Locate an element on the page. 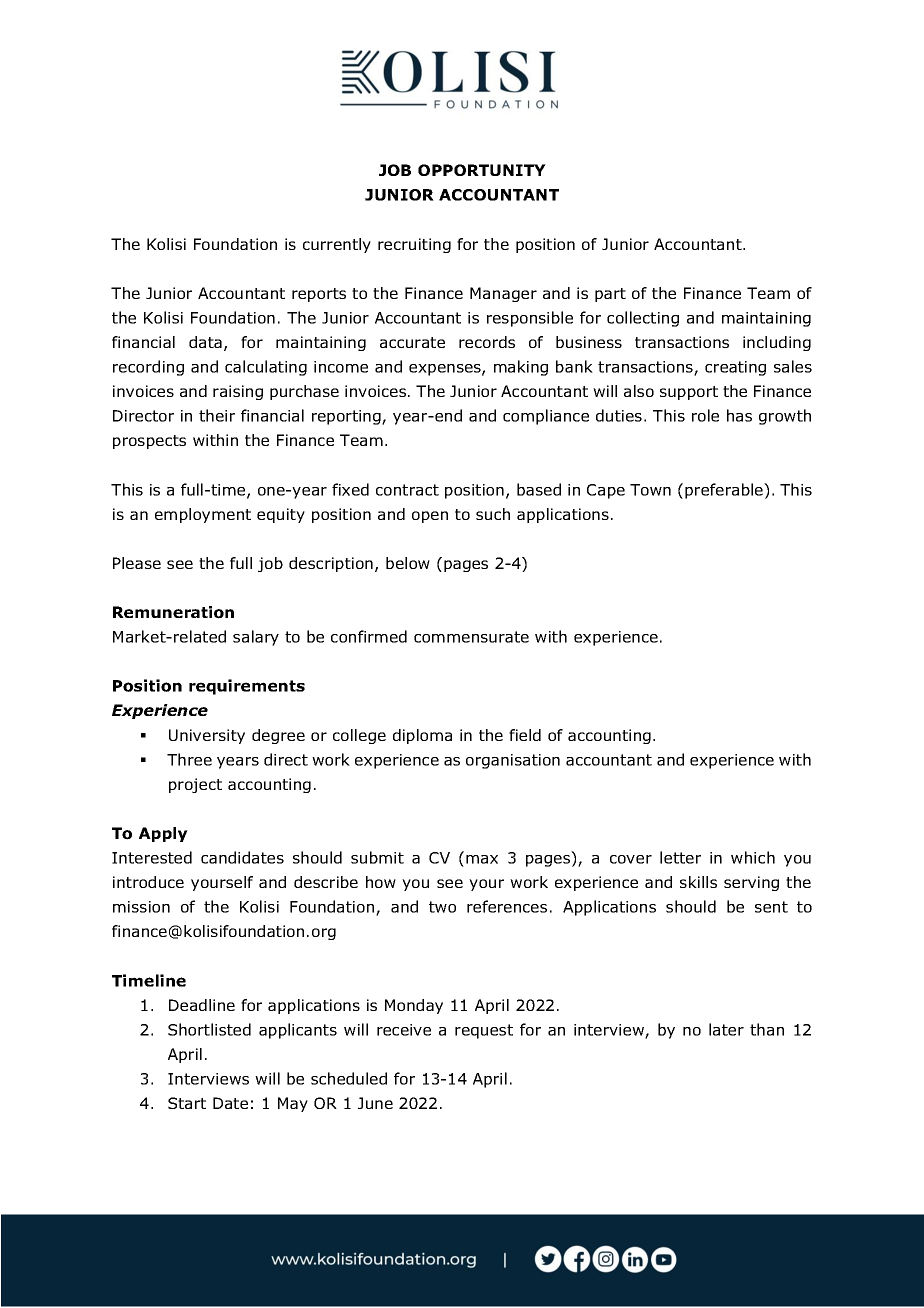 The height and width of the document is (1308, 924). currently is located at coordinates (337, 245).
